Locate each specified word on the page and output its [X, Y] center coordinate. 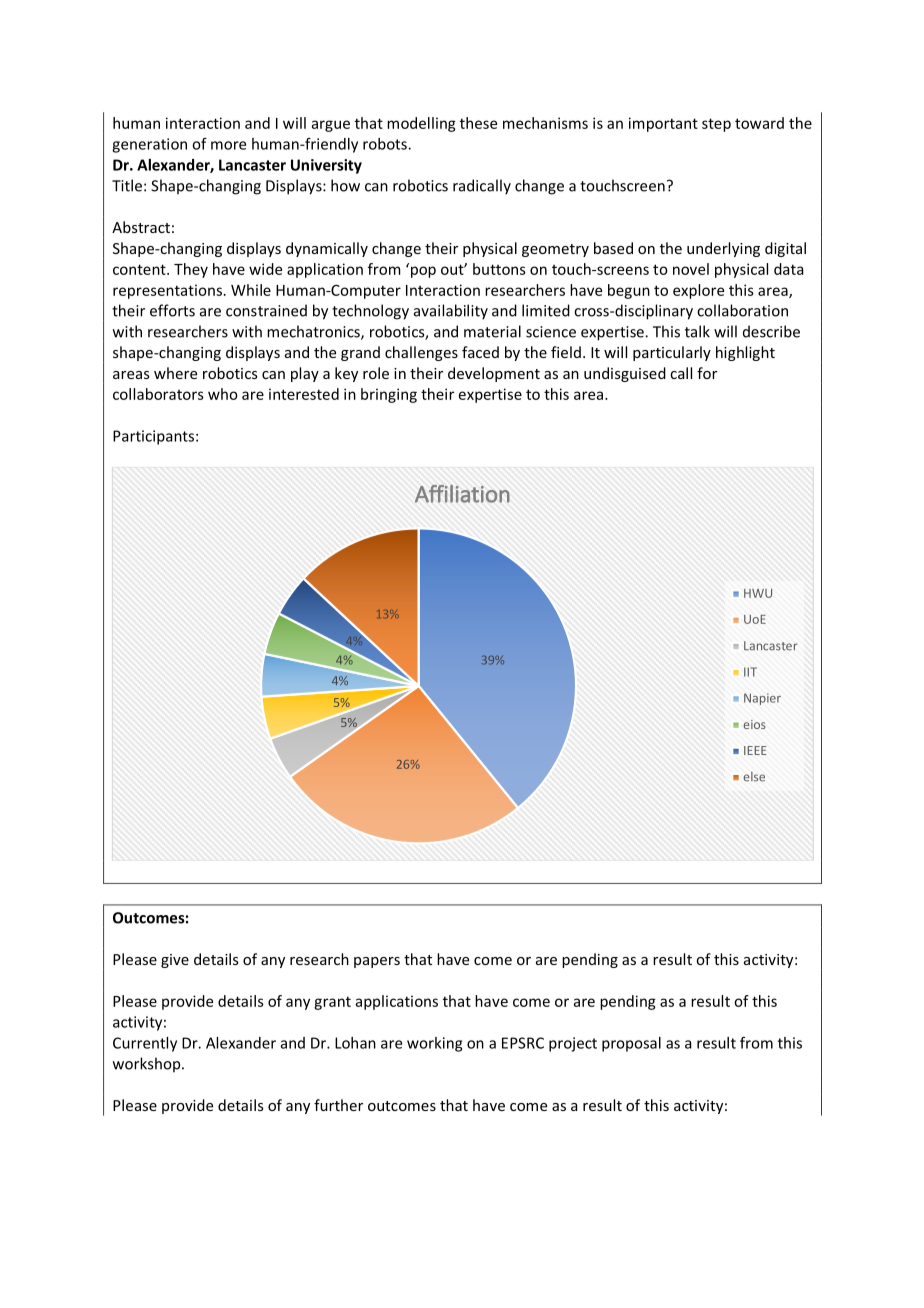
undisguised [625, 374]
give [175, 961]
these [478, 123]
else [754, 777]
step [716, 125]
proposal [631, 1044]
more [228, 145]
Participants [153, 437]
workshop [148, 1064]
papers [377, 962]
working [434, 1044]
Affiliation [462, 494]
